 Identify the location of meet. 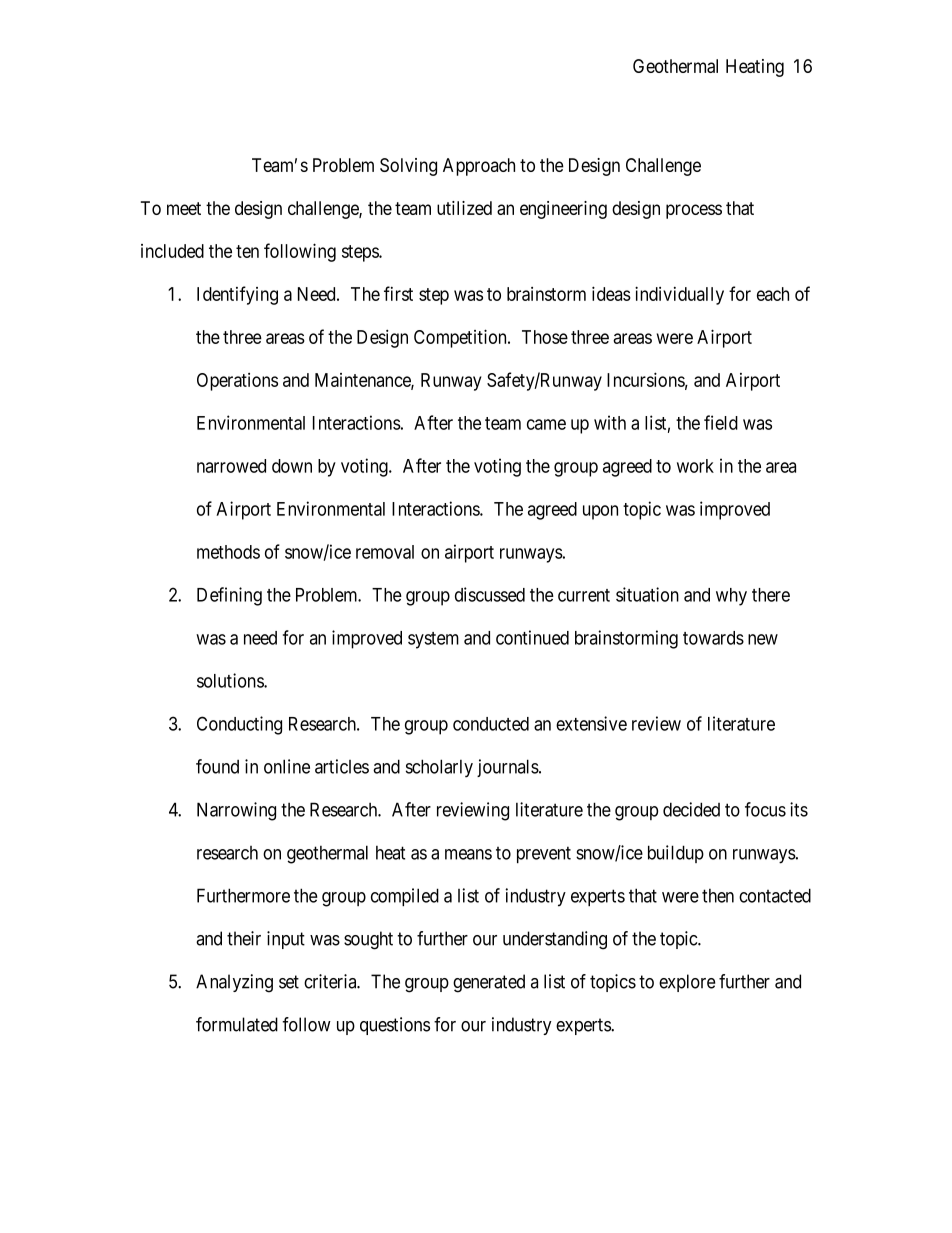
(184, 208).
